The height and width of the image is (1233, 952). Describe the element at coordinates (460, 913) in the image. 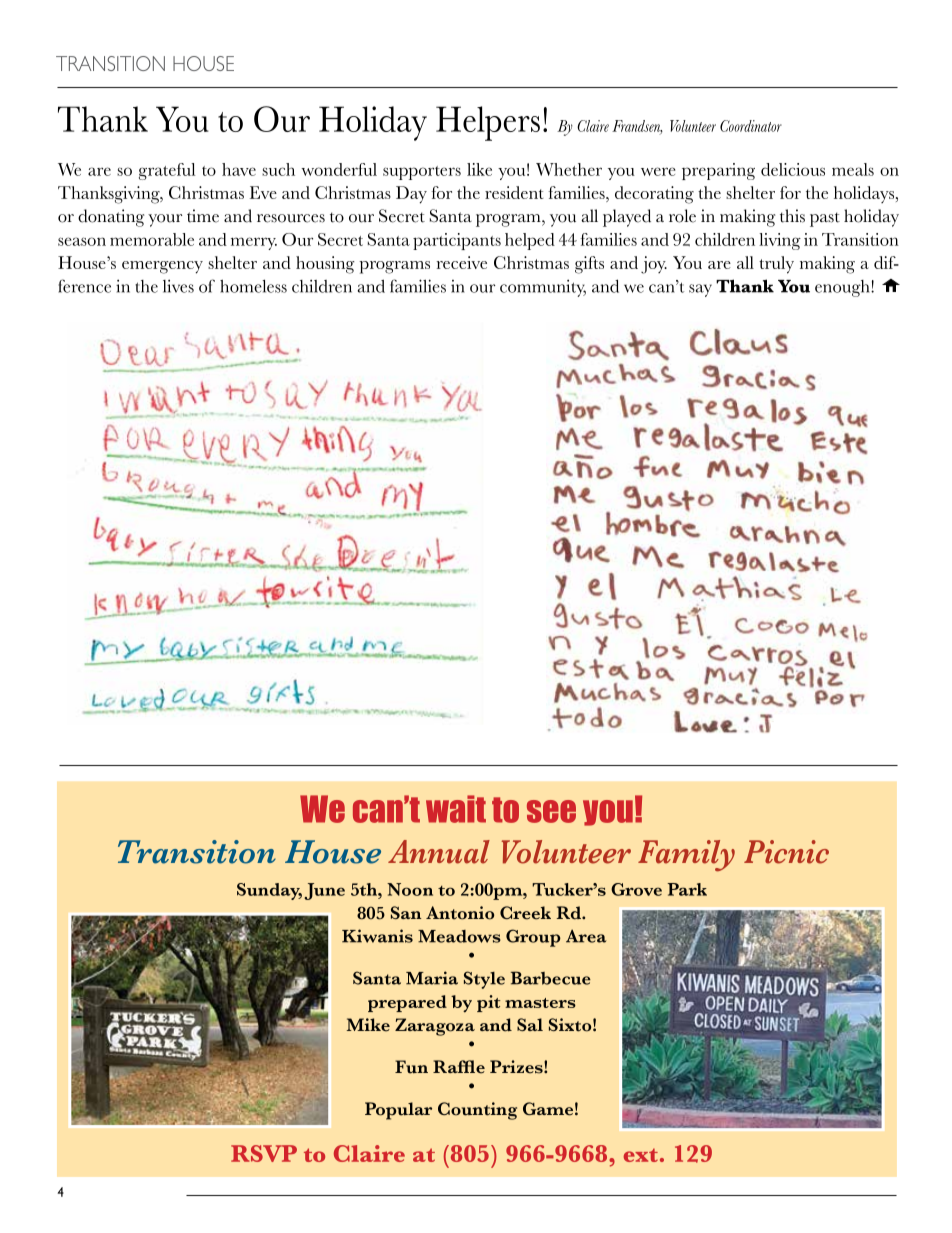

I see `Antonio` at that location.
